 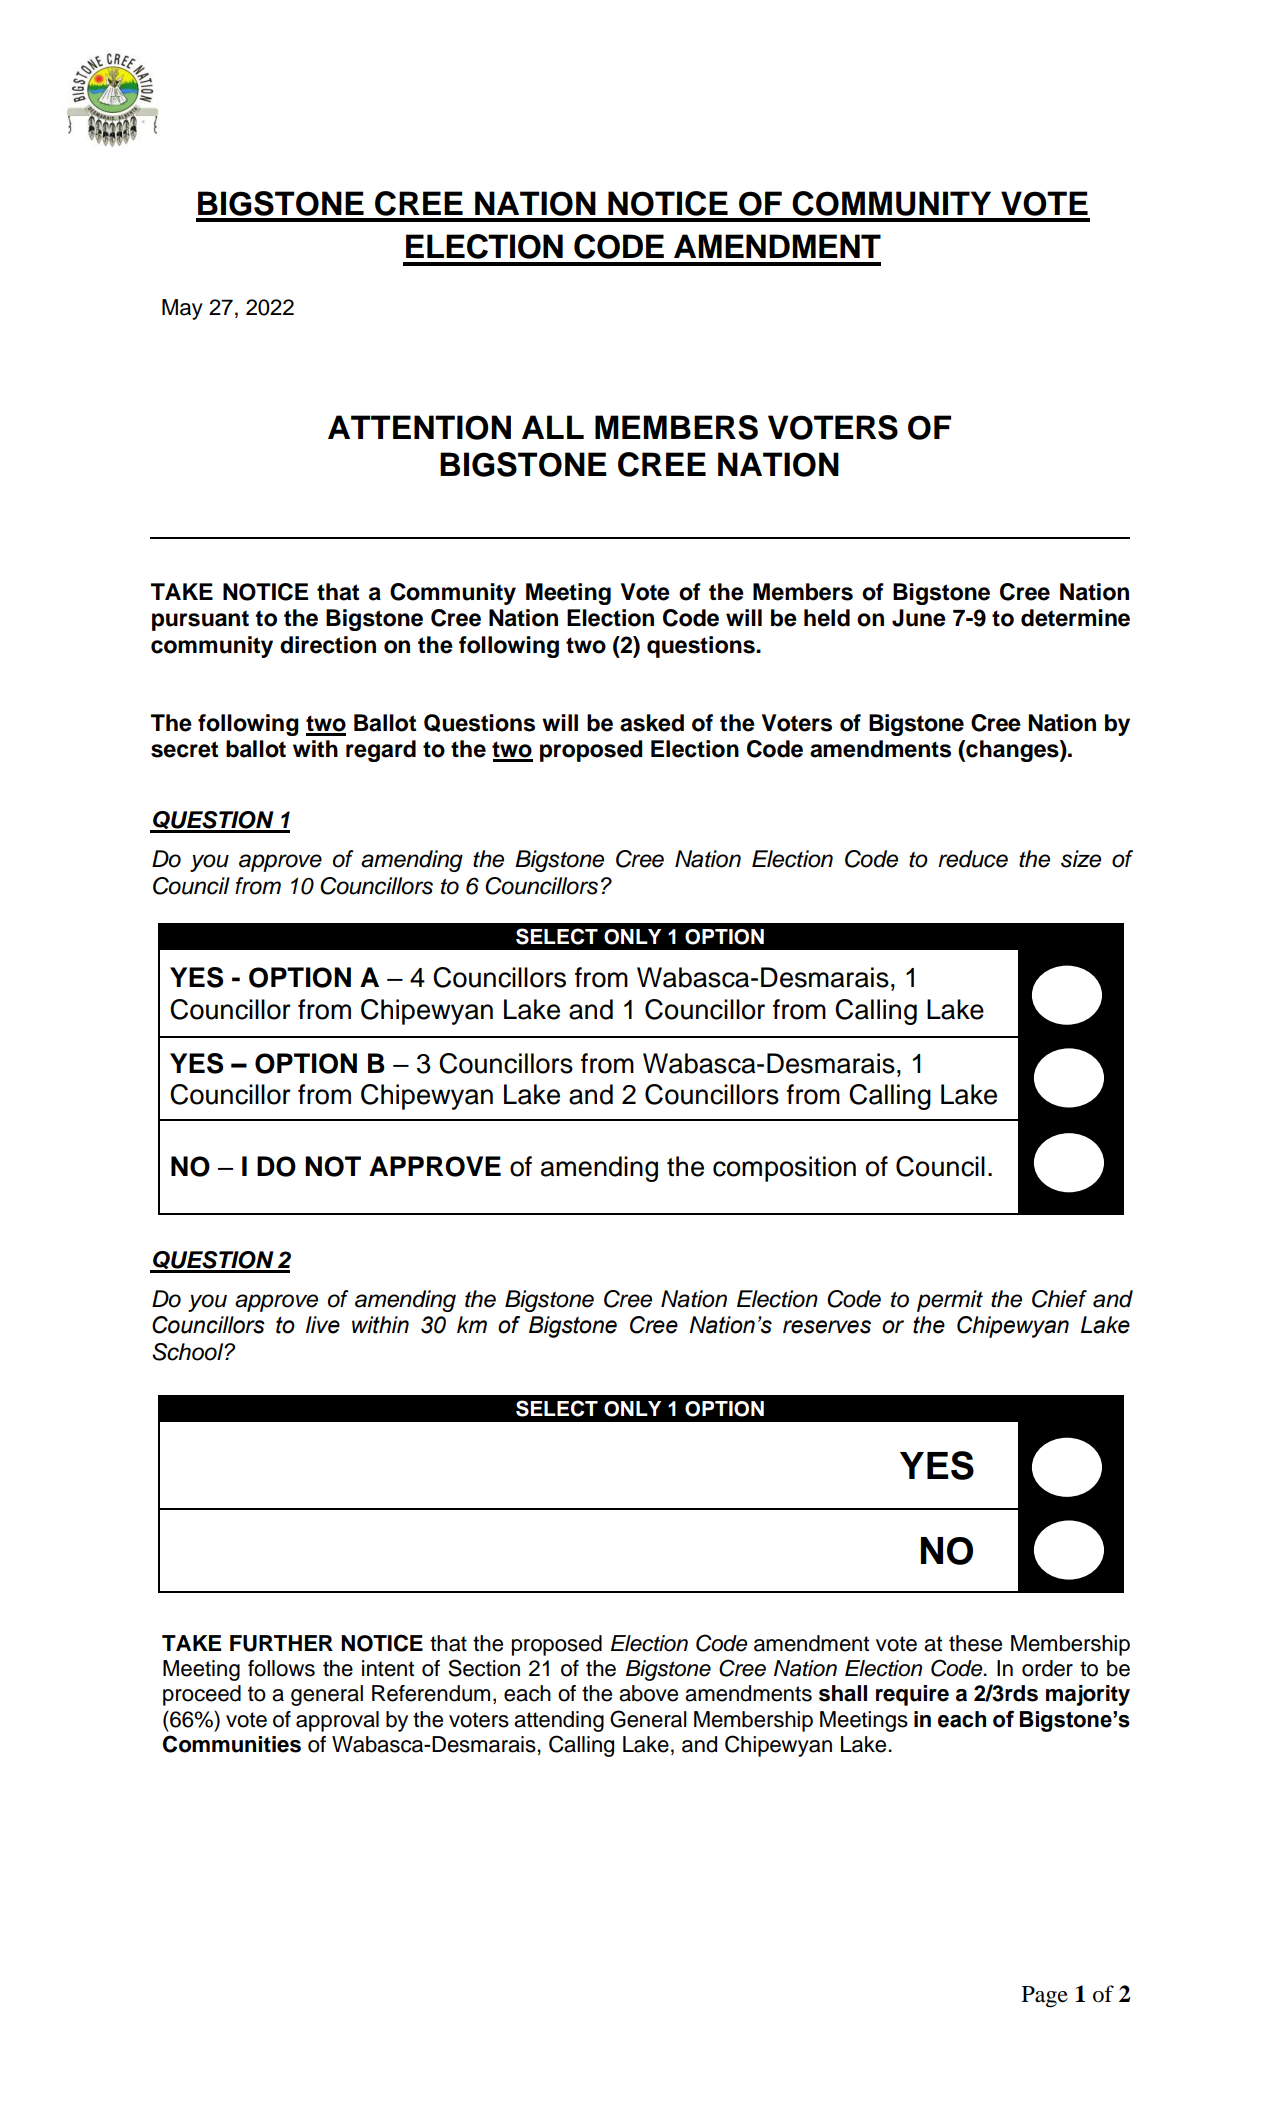 What do you see at coordinates (323, 1325) in the screenshot?
I see `live` at bounding box center [323, 1325].
